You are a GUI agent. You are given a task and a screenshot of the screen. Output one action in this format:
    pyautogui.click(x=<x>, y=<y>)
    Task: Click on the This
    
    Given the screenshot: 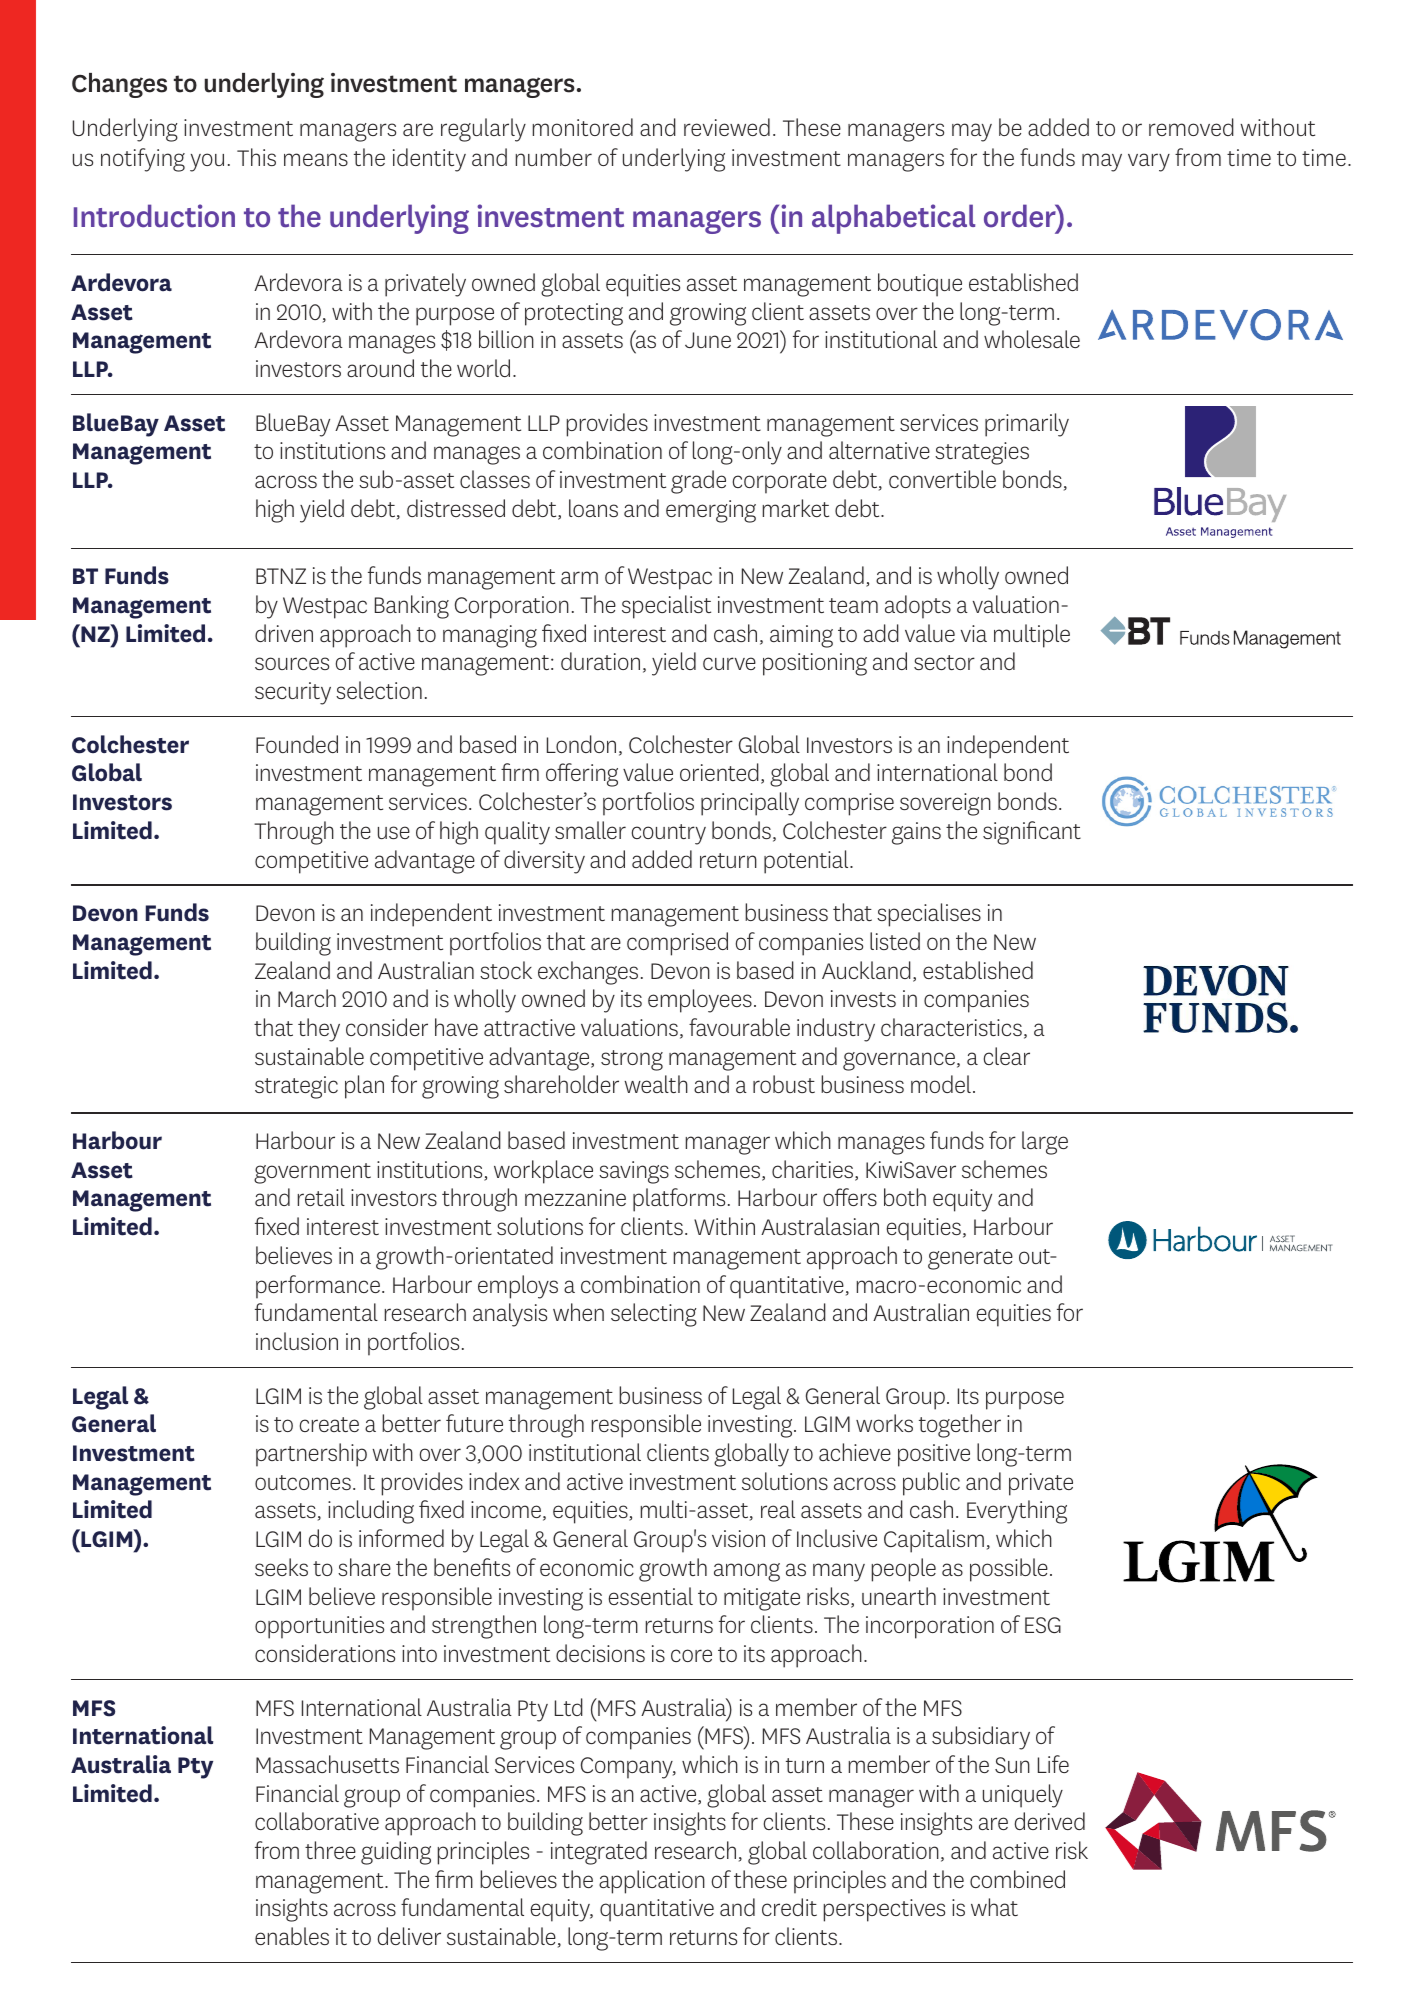 What is the action you would take?
    pyautogui.click(x=256, y=157)
